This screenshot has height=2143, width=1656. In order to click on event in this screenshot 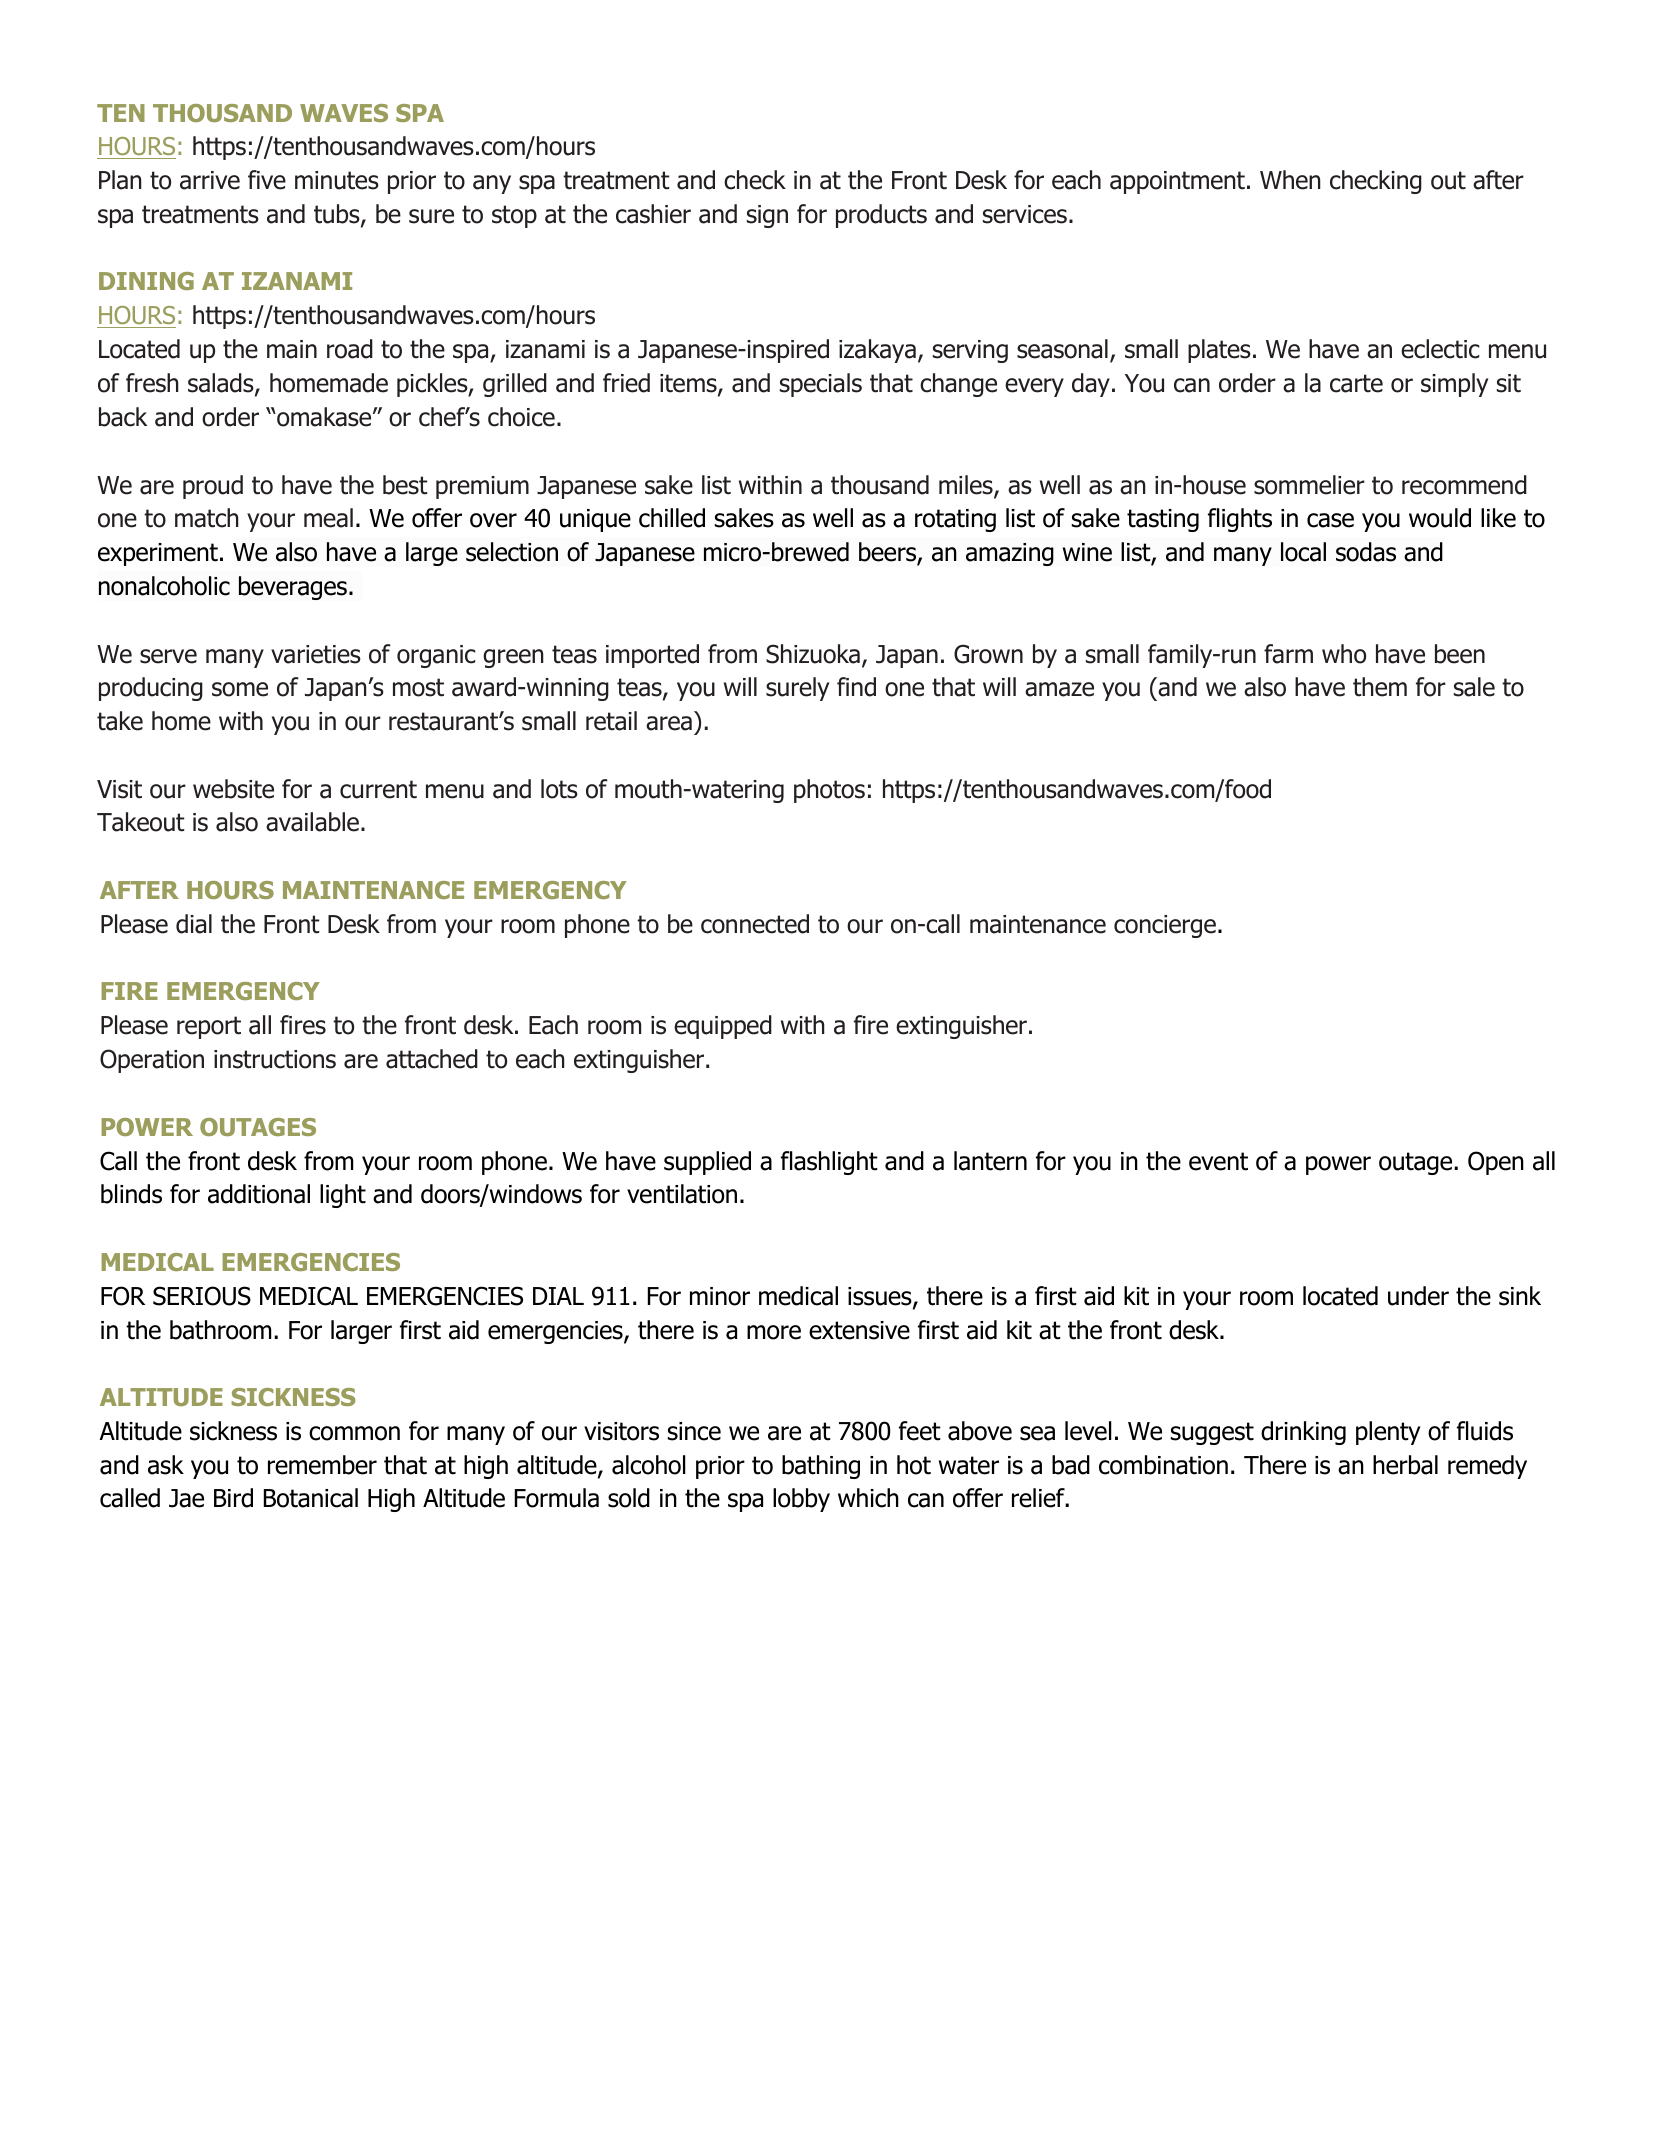, I will do `click(1218, 1161)`.
